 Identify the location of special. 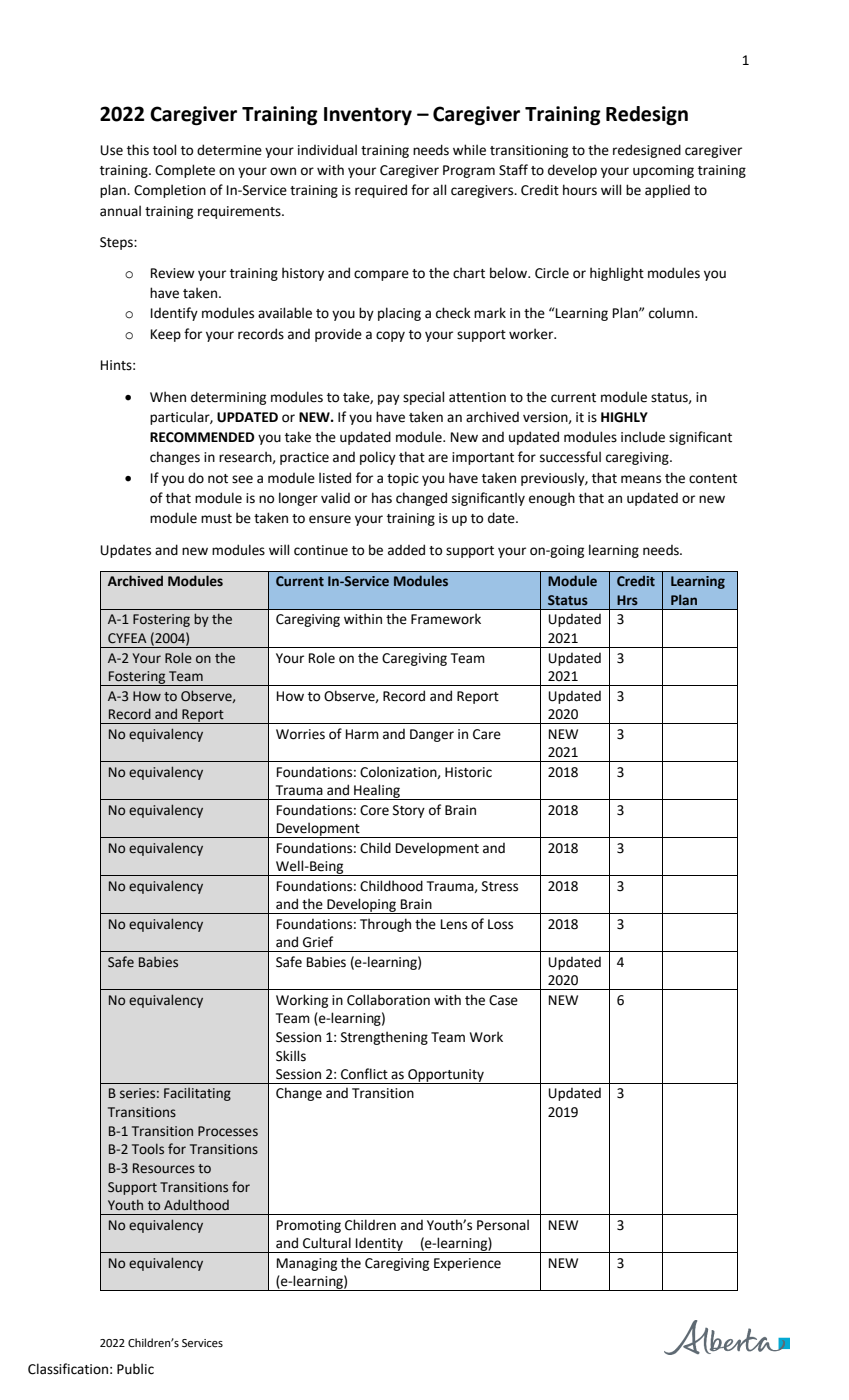
(423, 398).
